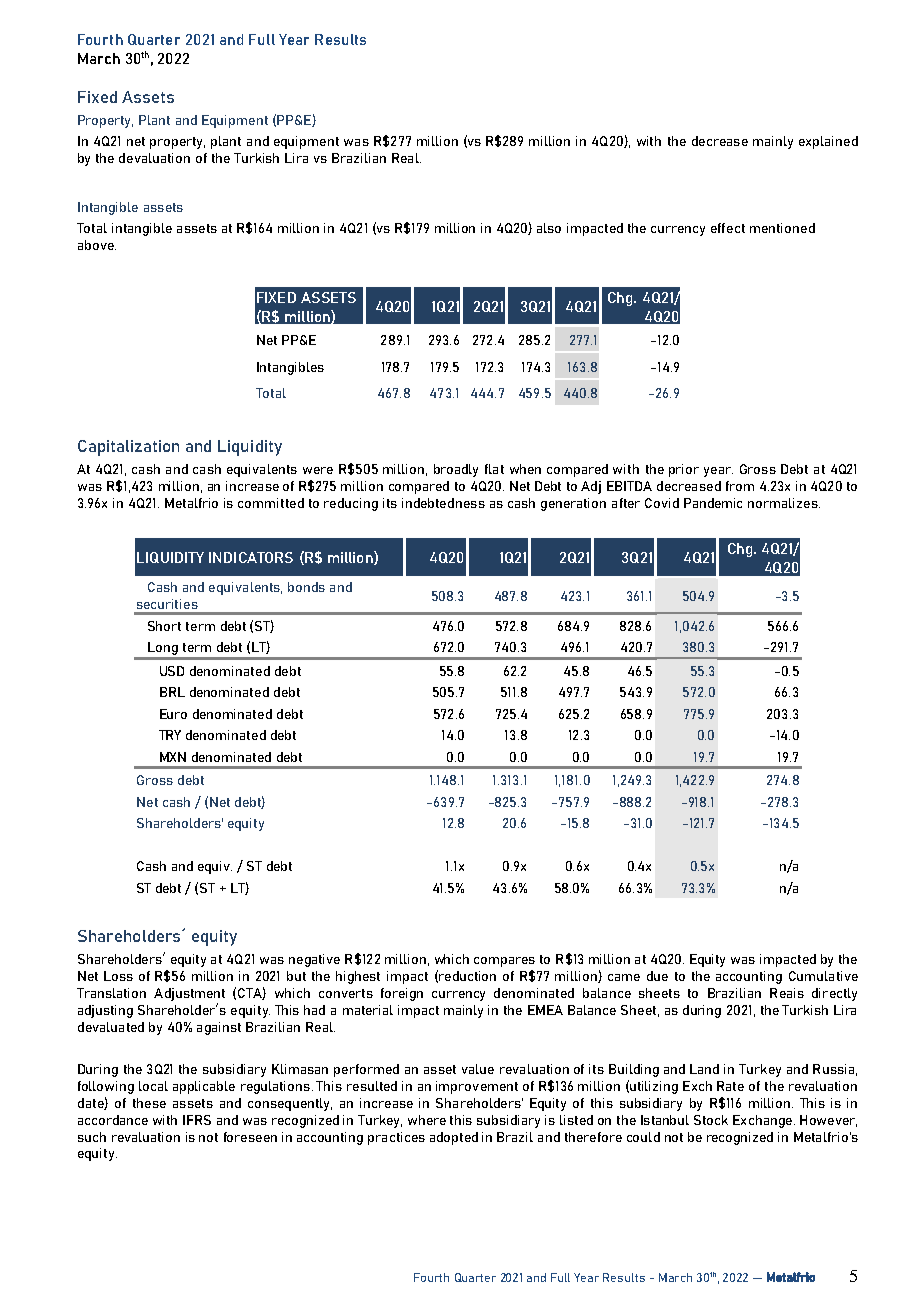 The image size is (924, 1307). What do you see at coordinates (728, 228) in the page?
I see `effect` at bounding box center [728, 228].
